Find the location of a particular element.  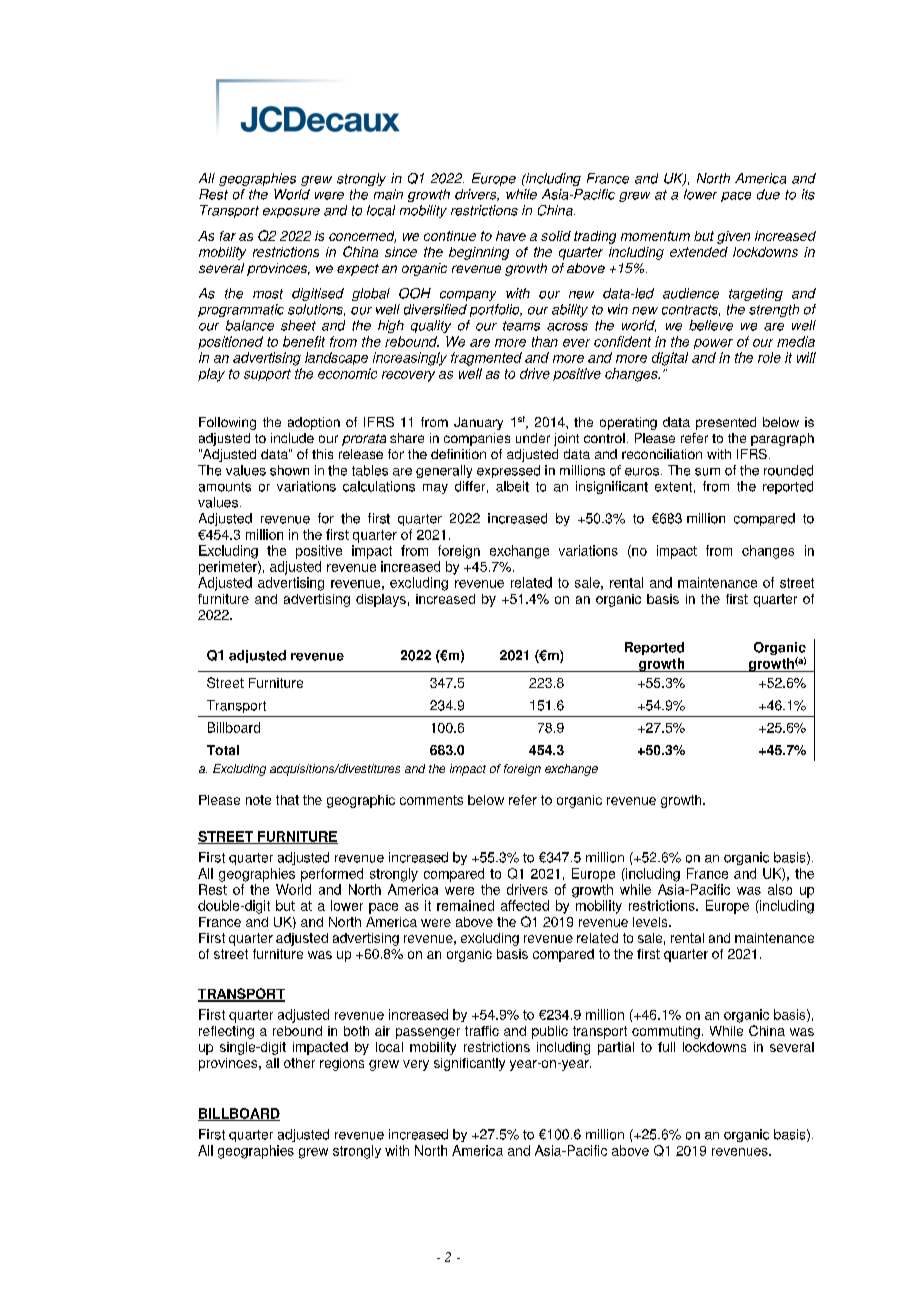

presented is located at coordinates (726, 423).
